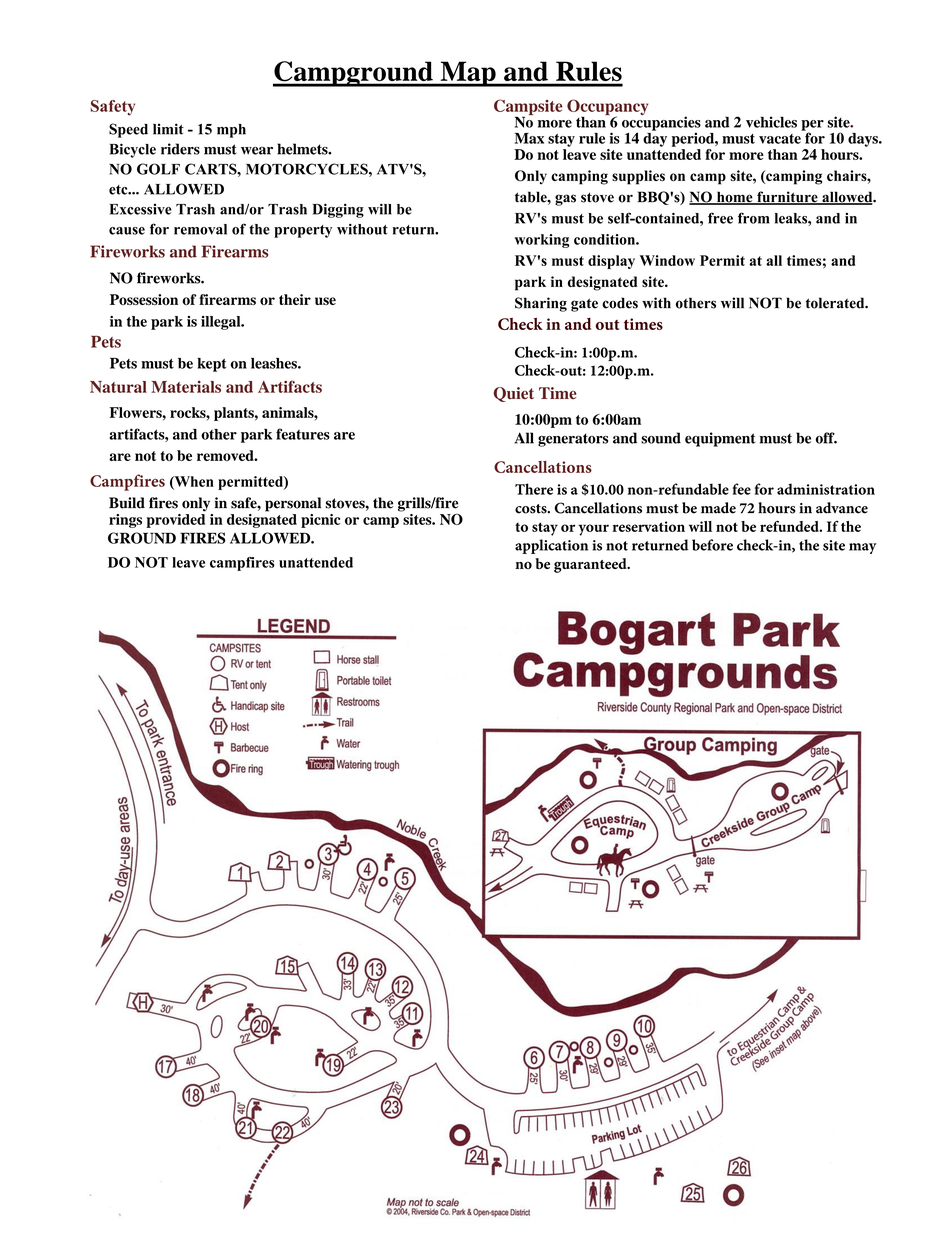  Describe the element at coordinates (186, 387) in the image. I see `Materials` at that location.
